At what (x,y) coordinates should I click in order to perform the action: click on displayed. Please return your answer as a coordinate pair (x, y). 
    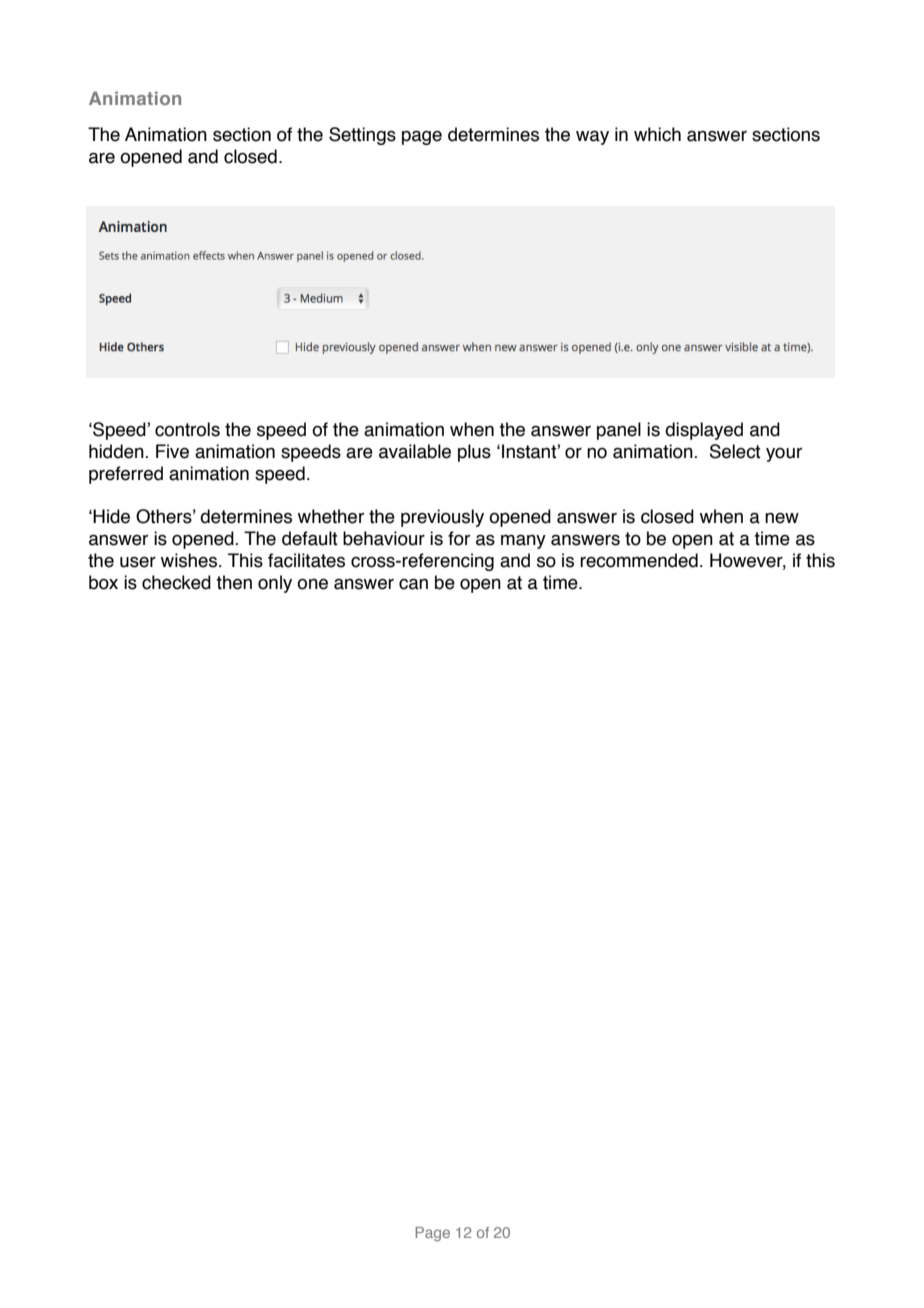
    Looking at the image, I should click on (704, 431).
